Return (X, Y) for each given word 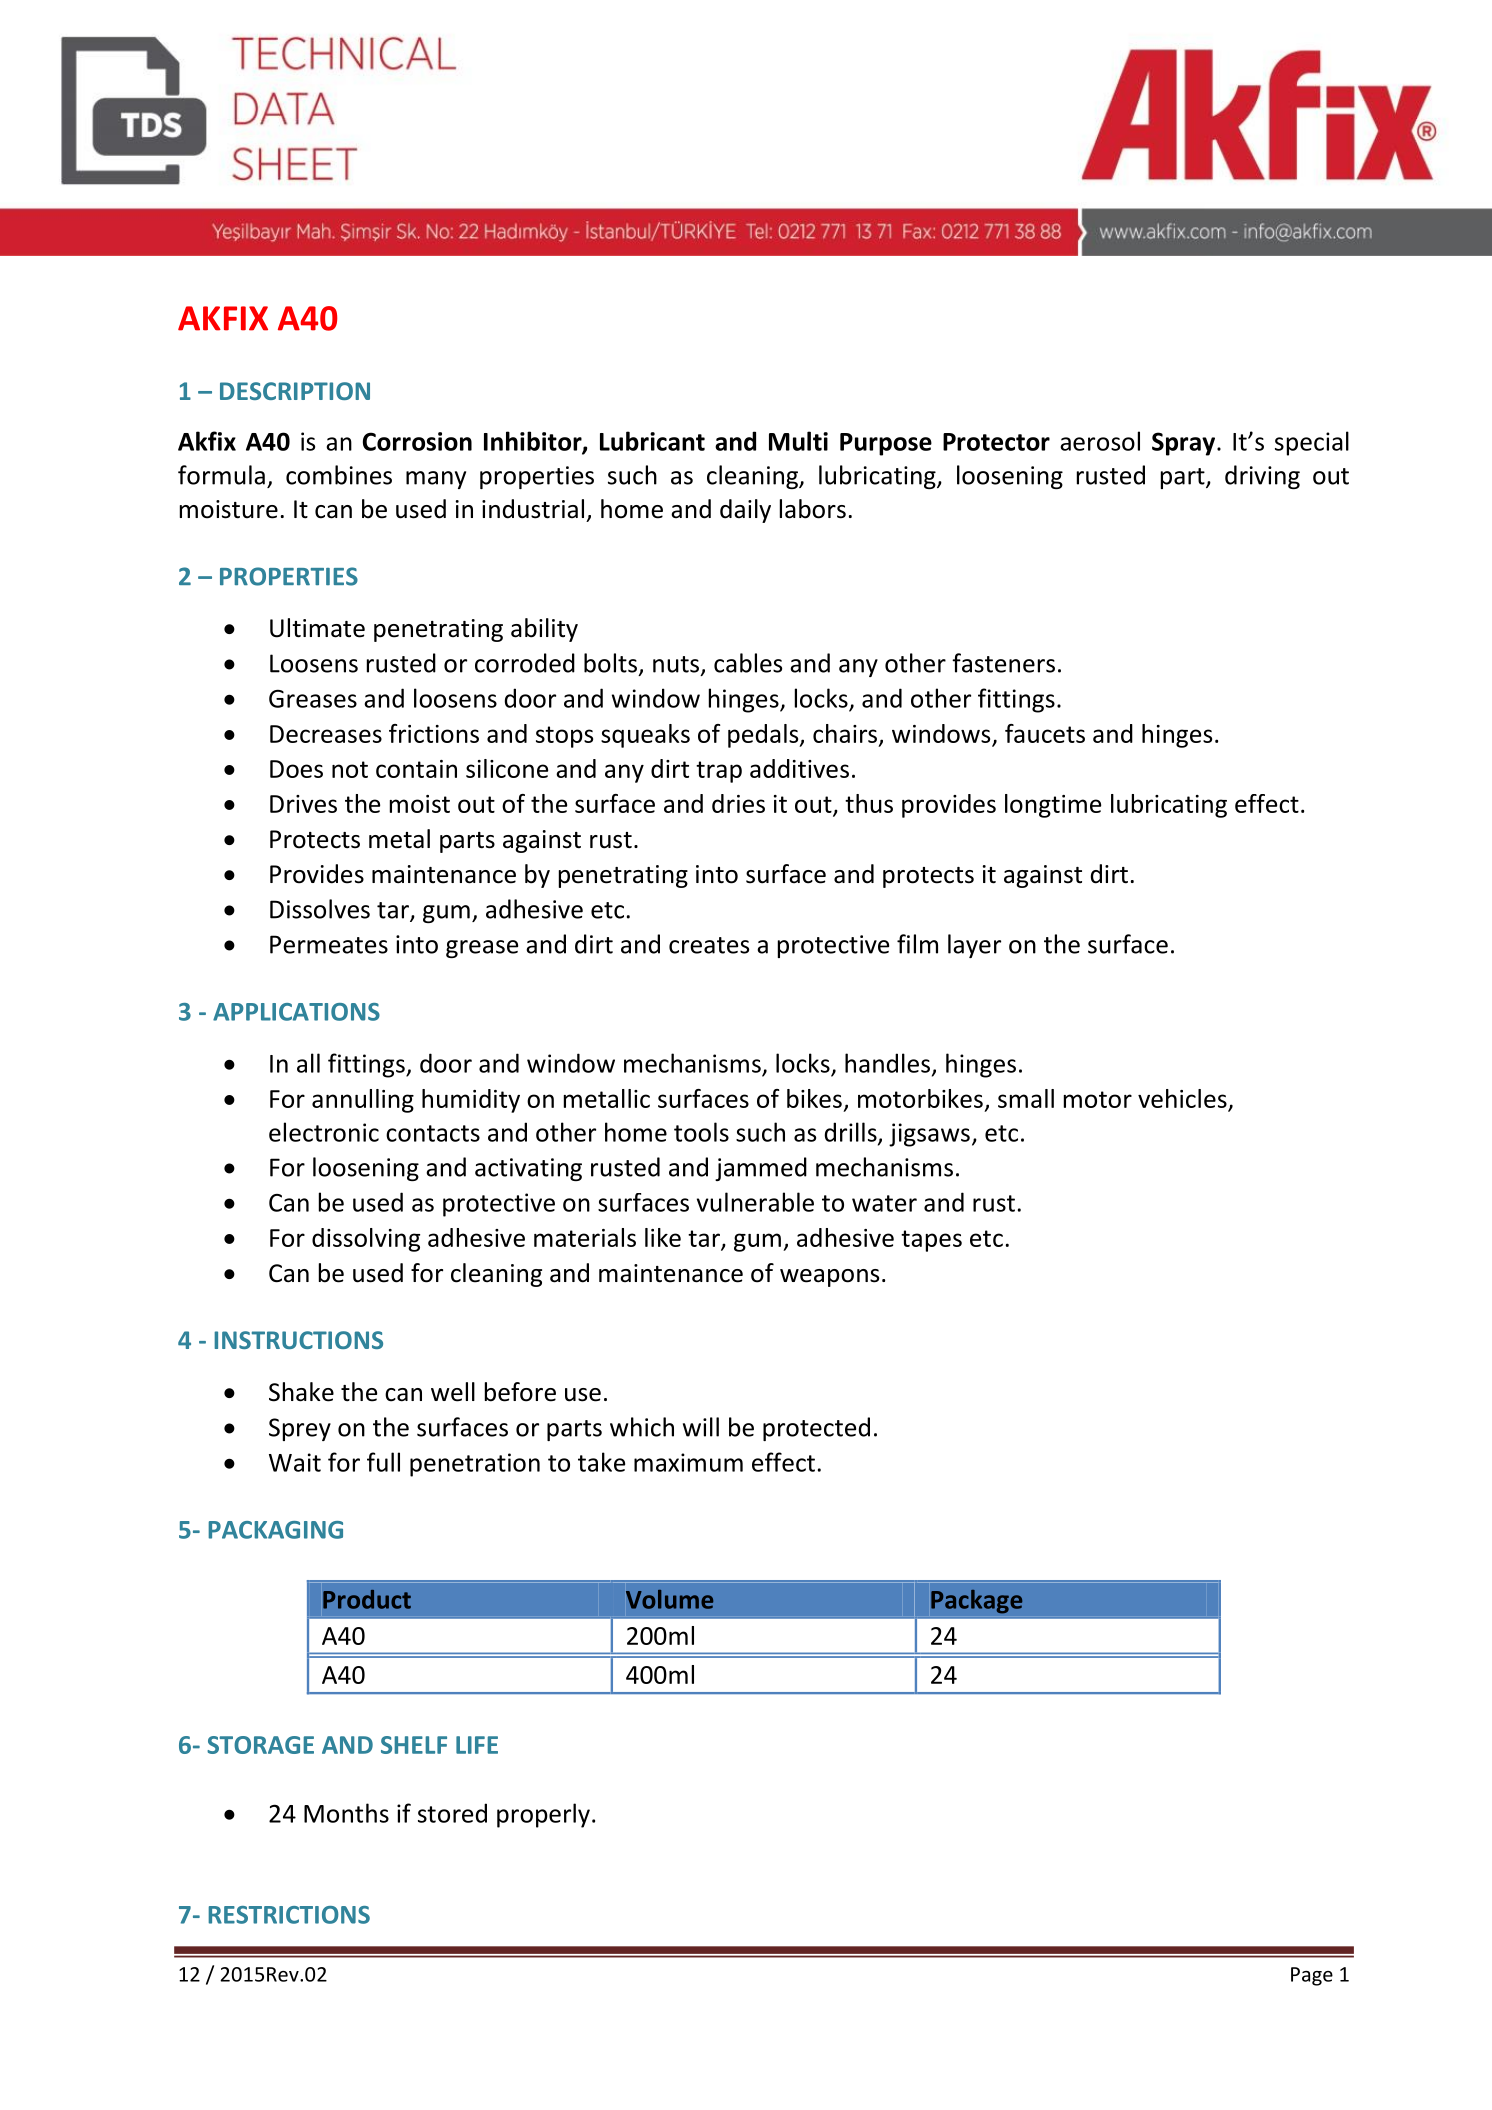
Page (1312, 1976)
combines (339, 475)
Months (346, 1813)
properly (543, 1815)
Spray (1185, 444)
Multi (798, 441)
